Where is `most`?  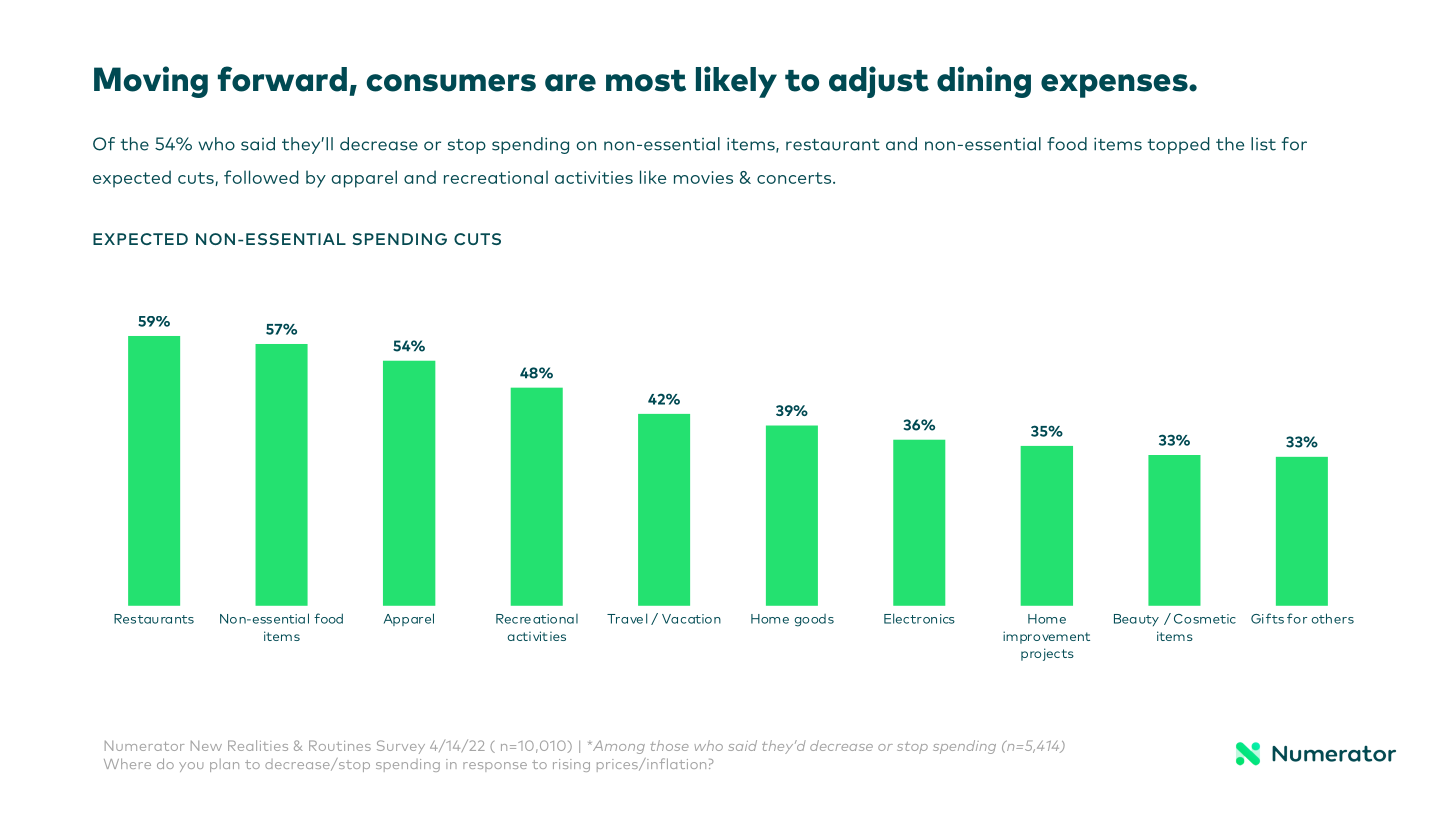 most is located at coordinates (646, 81).
